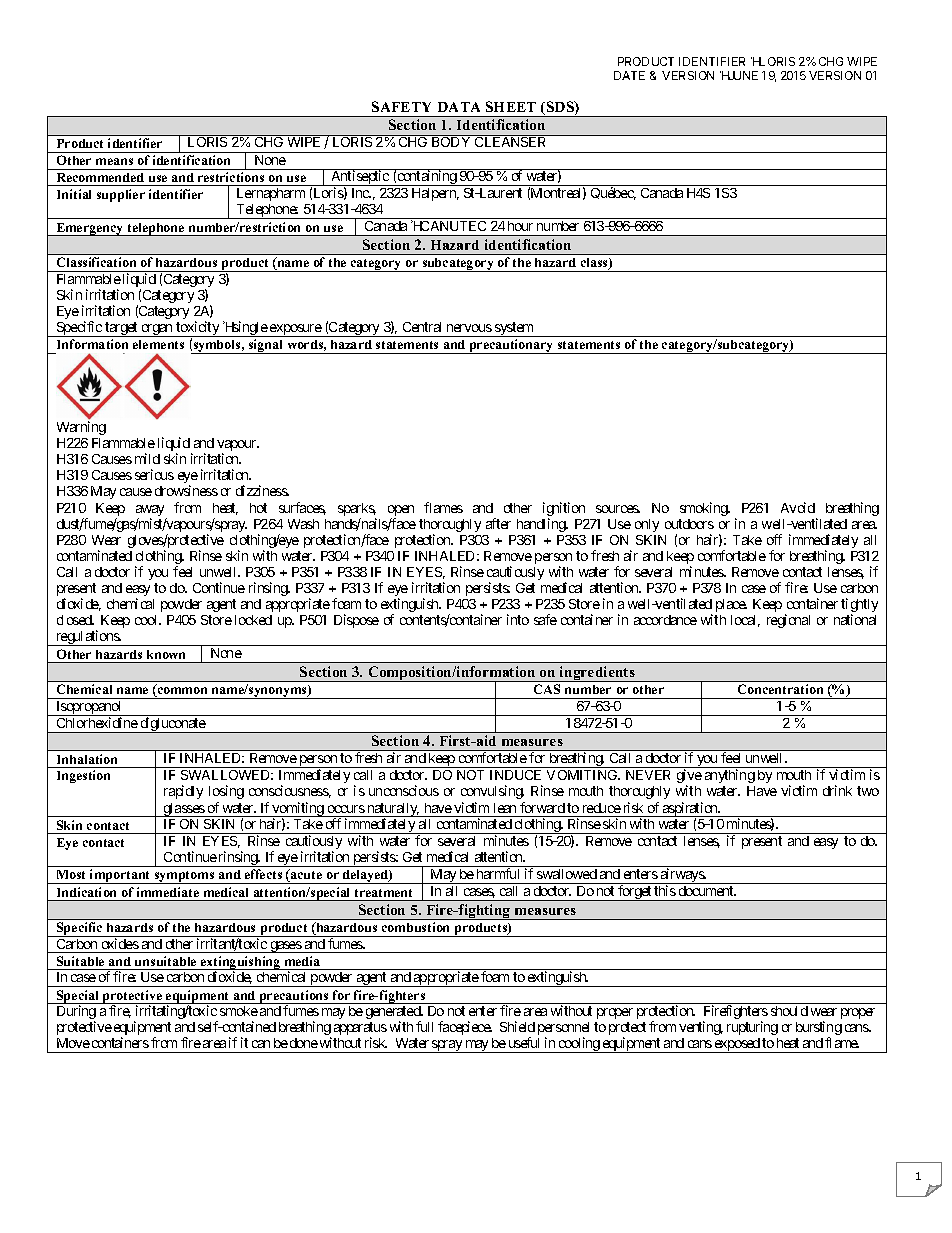 The image size is (952, 1233). Describe the element at coordinates (511, 346) in the document. I see `precautionary` at that location.
